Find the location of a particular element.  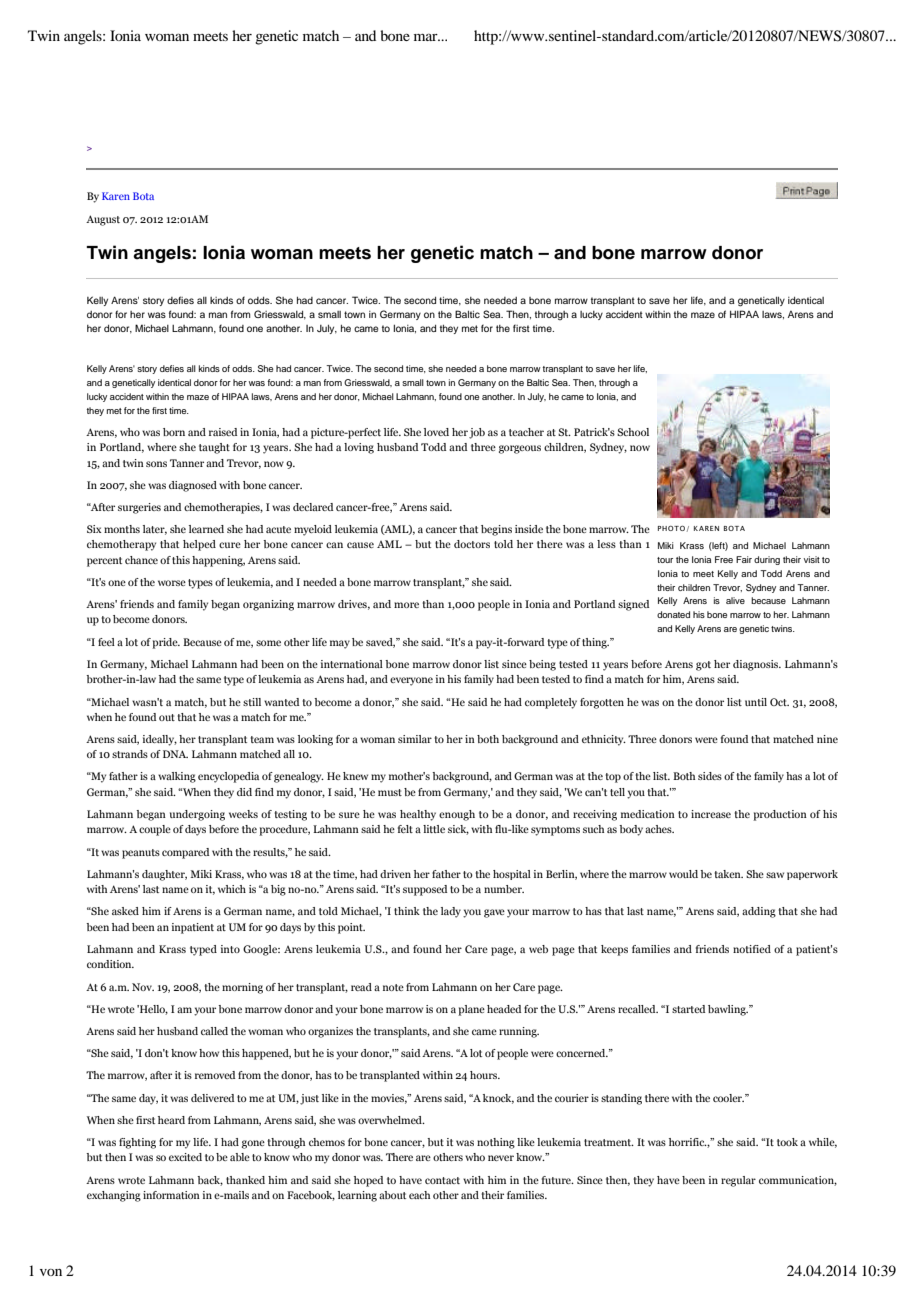

about is located at coordinates (392, 1195).
